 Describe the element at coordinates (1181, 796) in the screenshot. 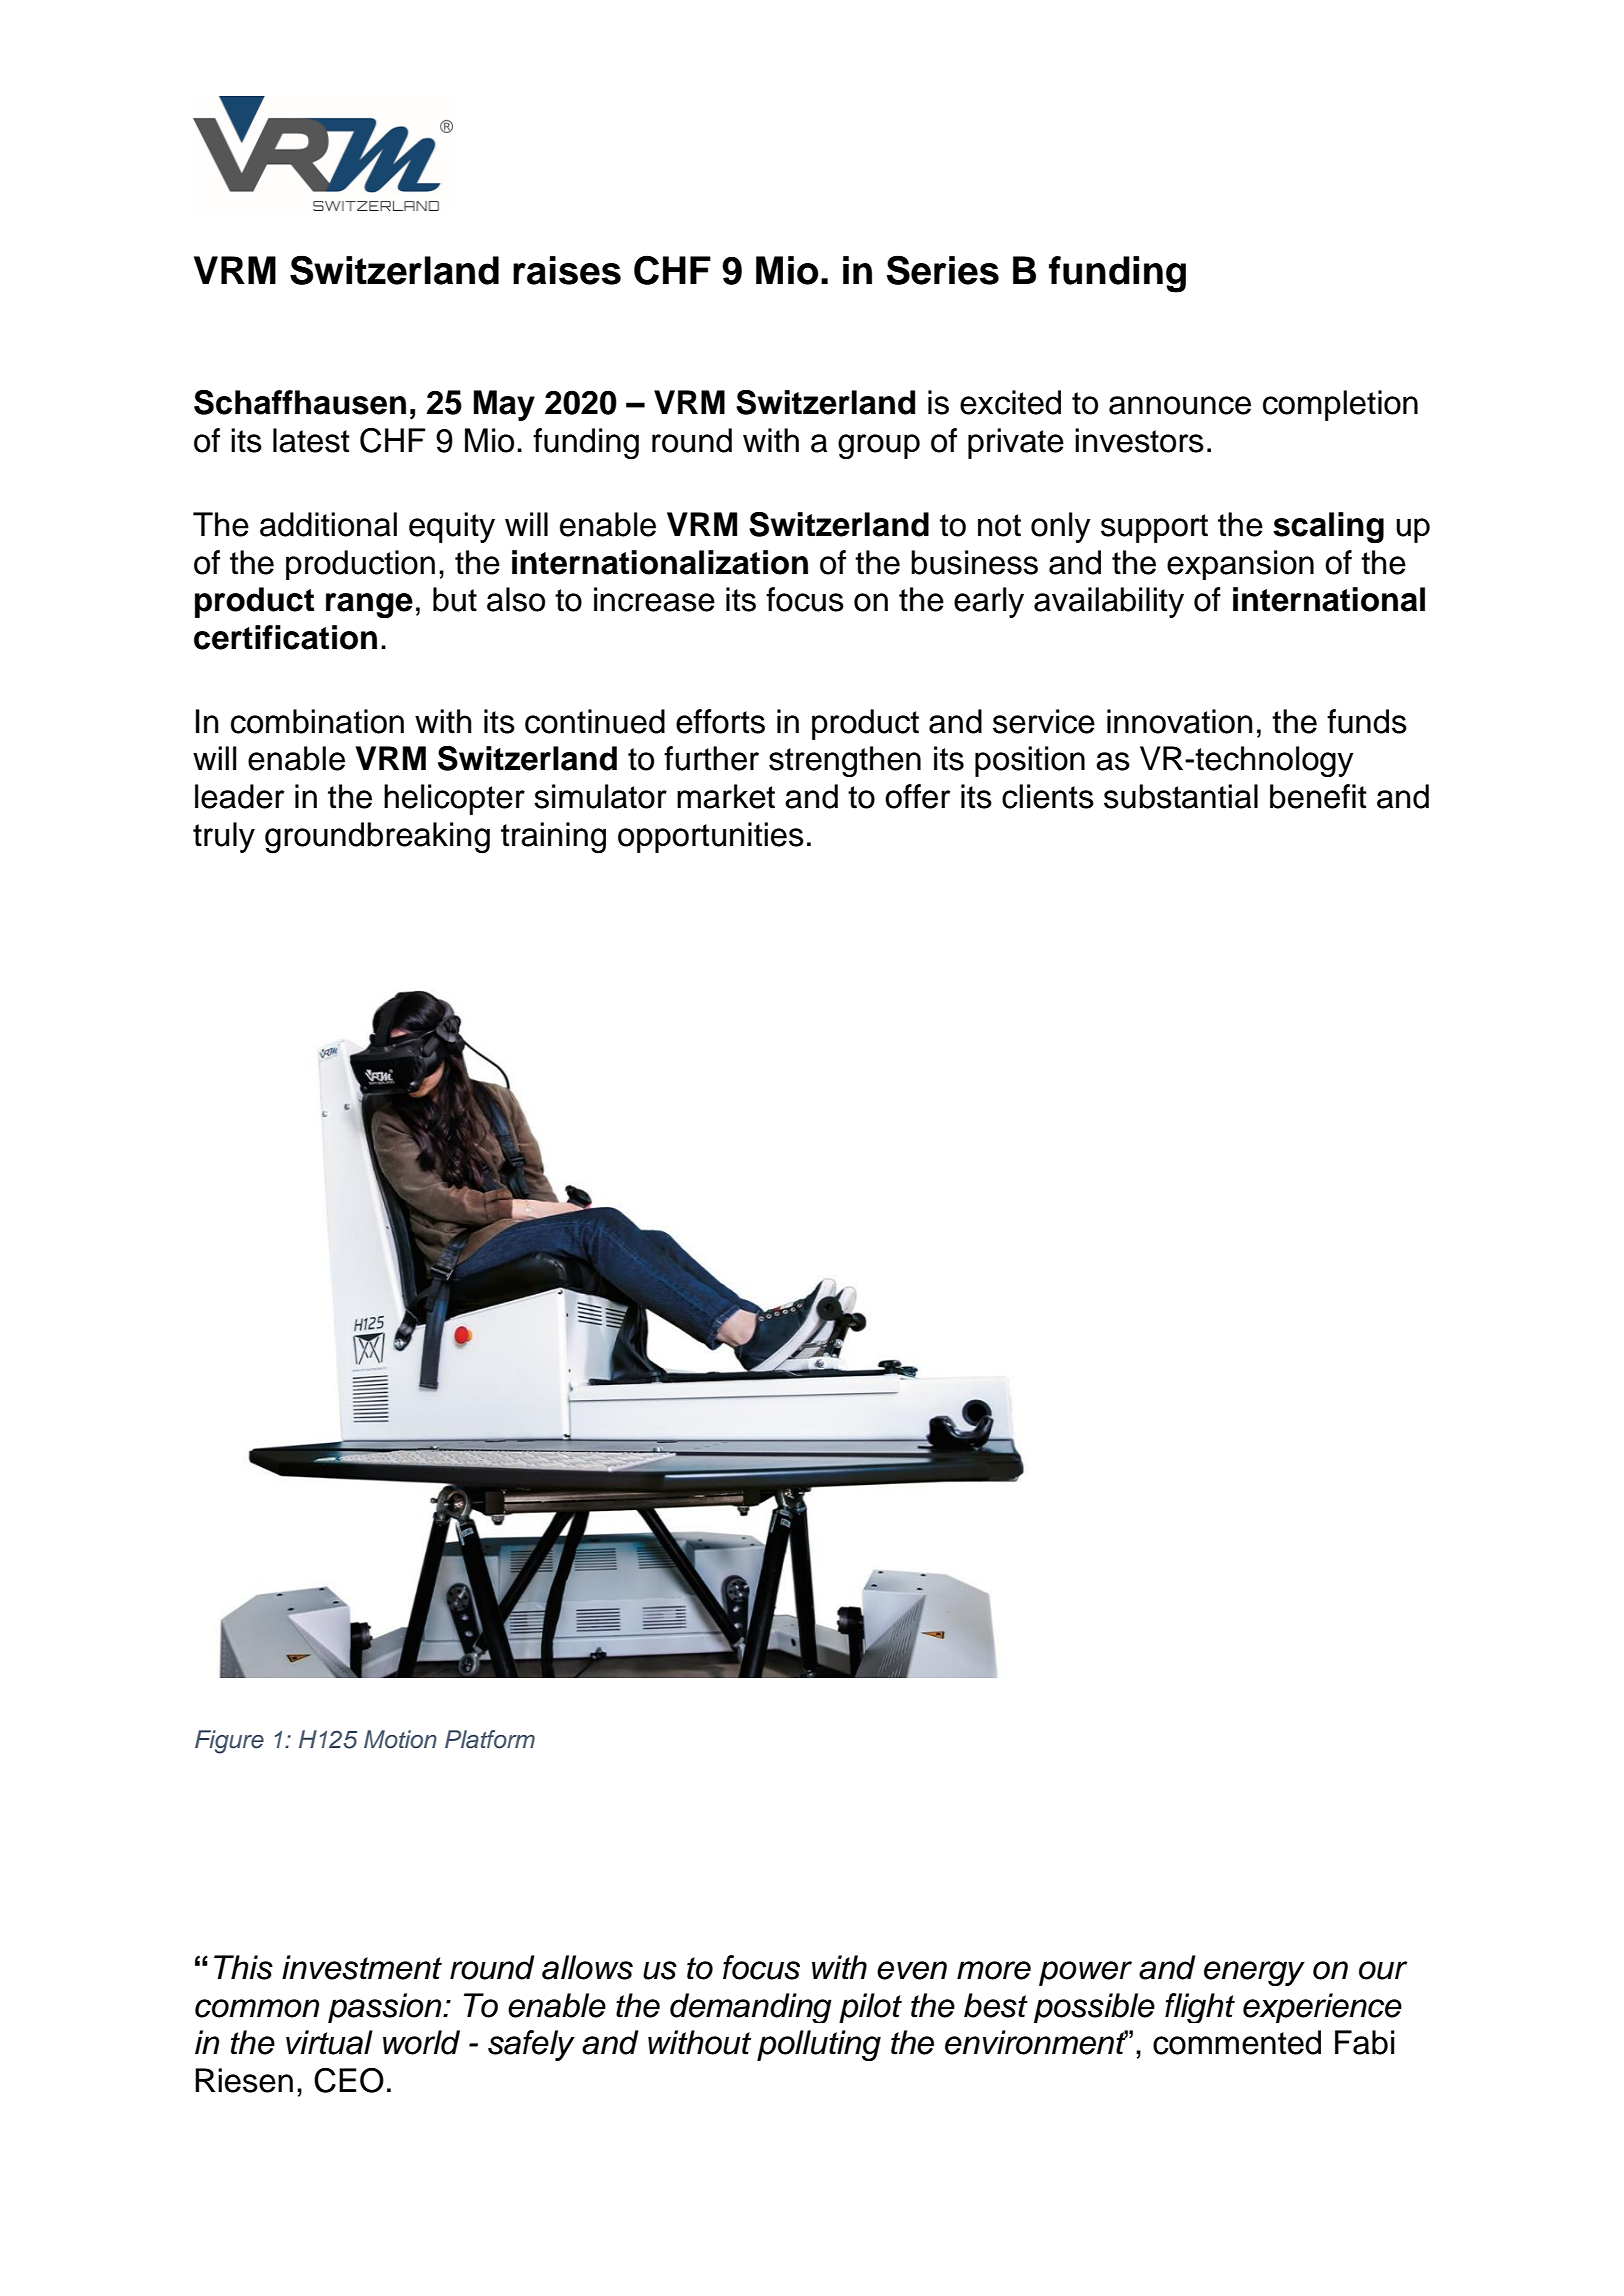

I see `substantial` at that location.
